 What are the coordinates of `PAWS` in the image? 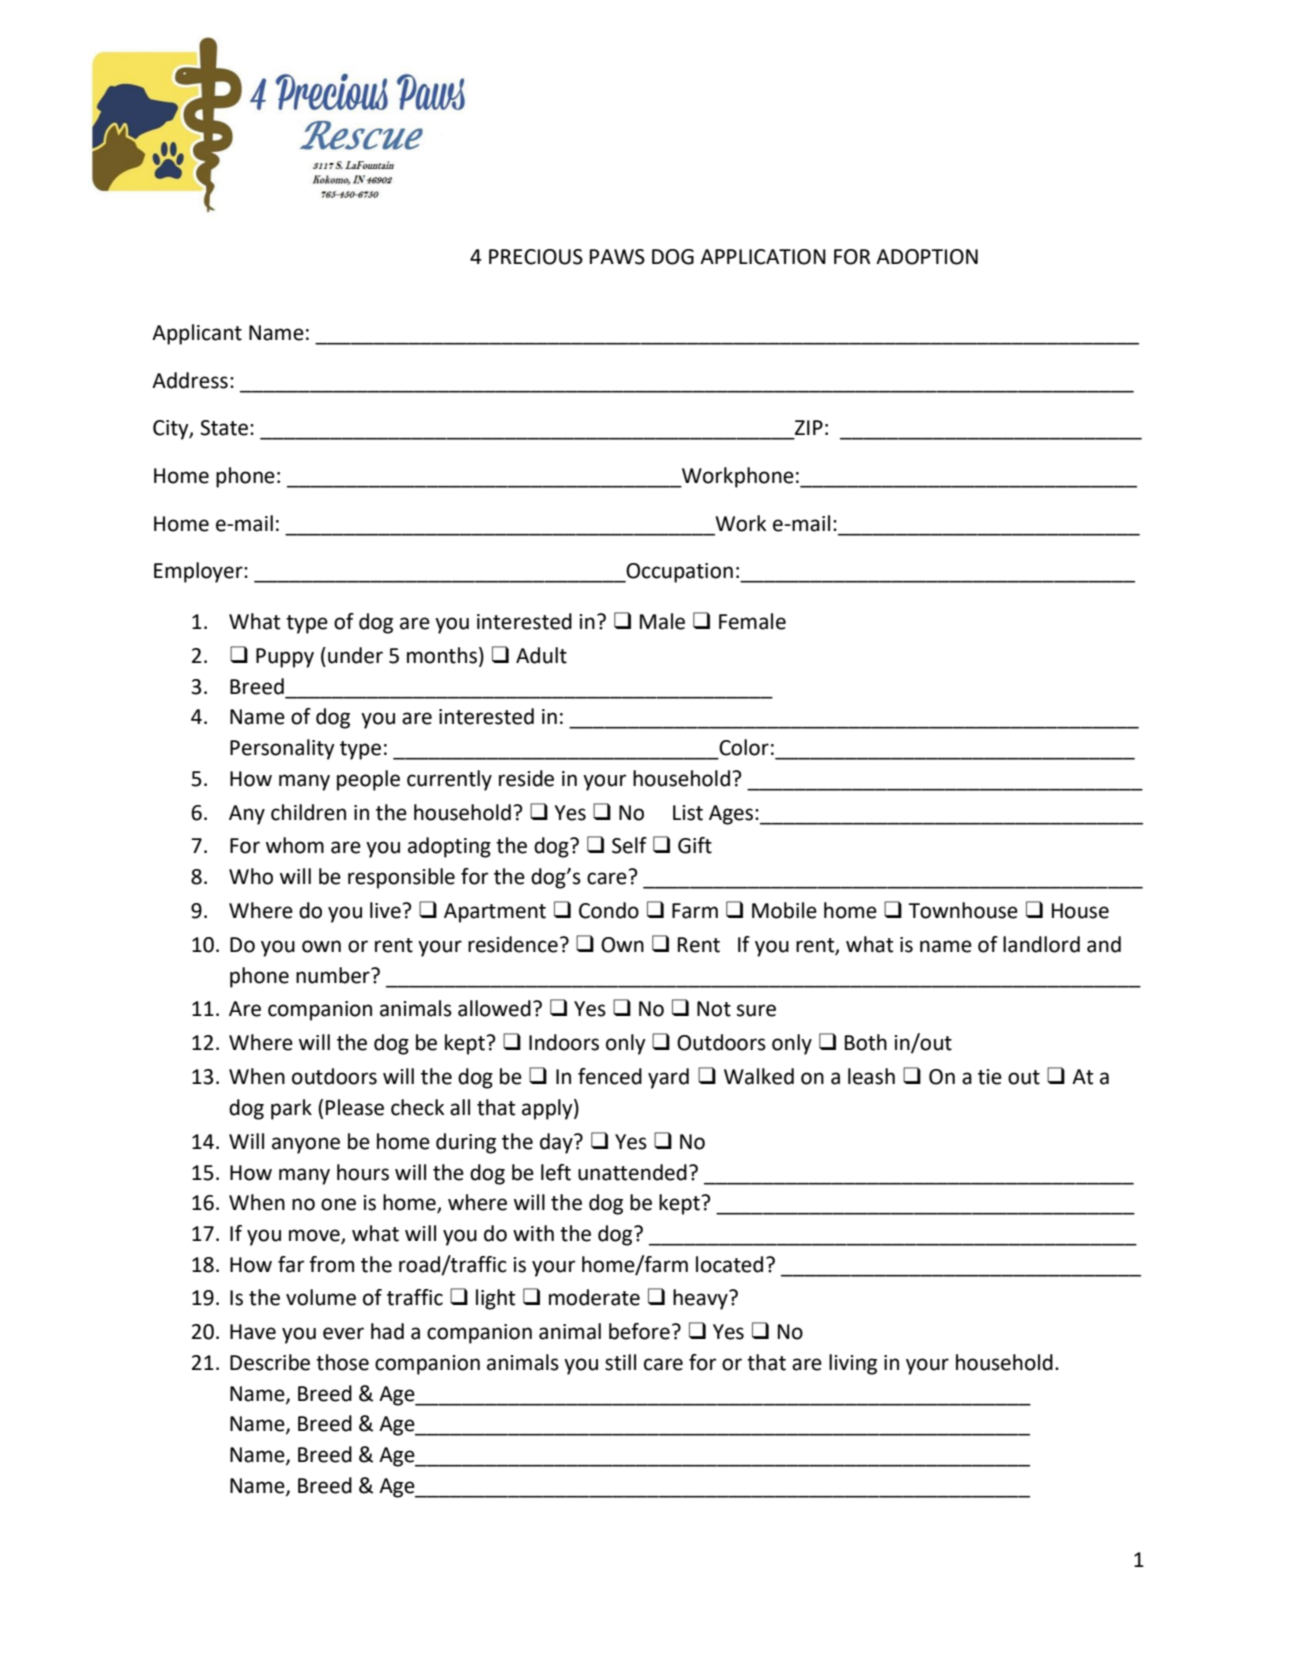 It's located at (617, 257).
